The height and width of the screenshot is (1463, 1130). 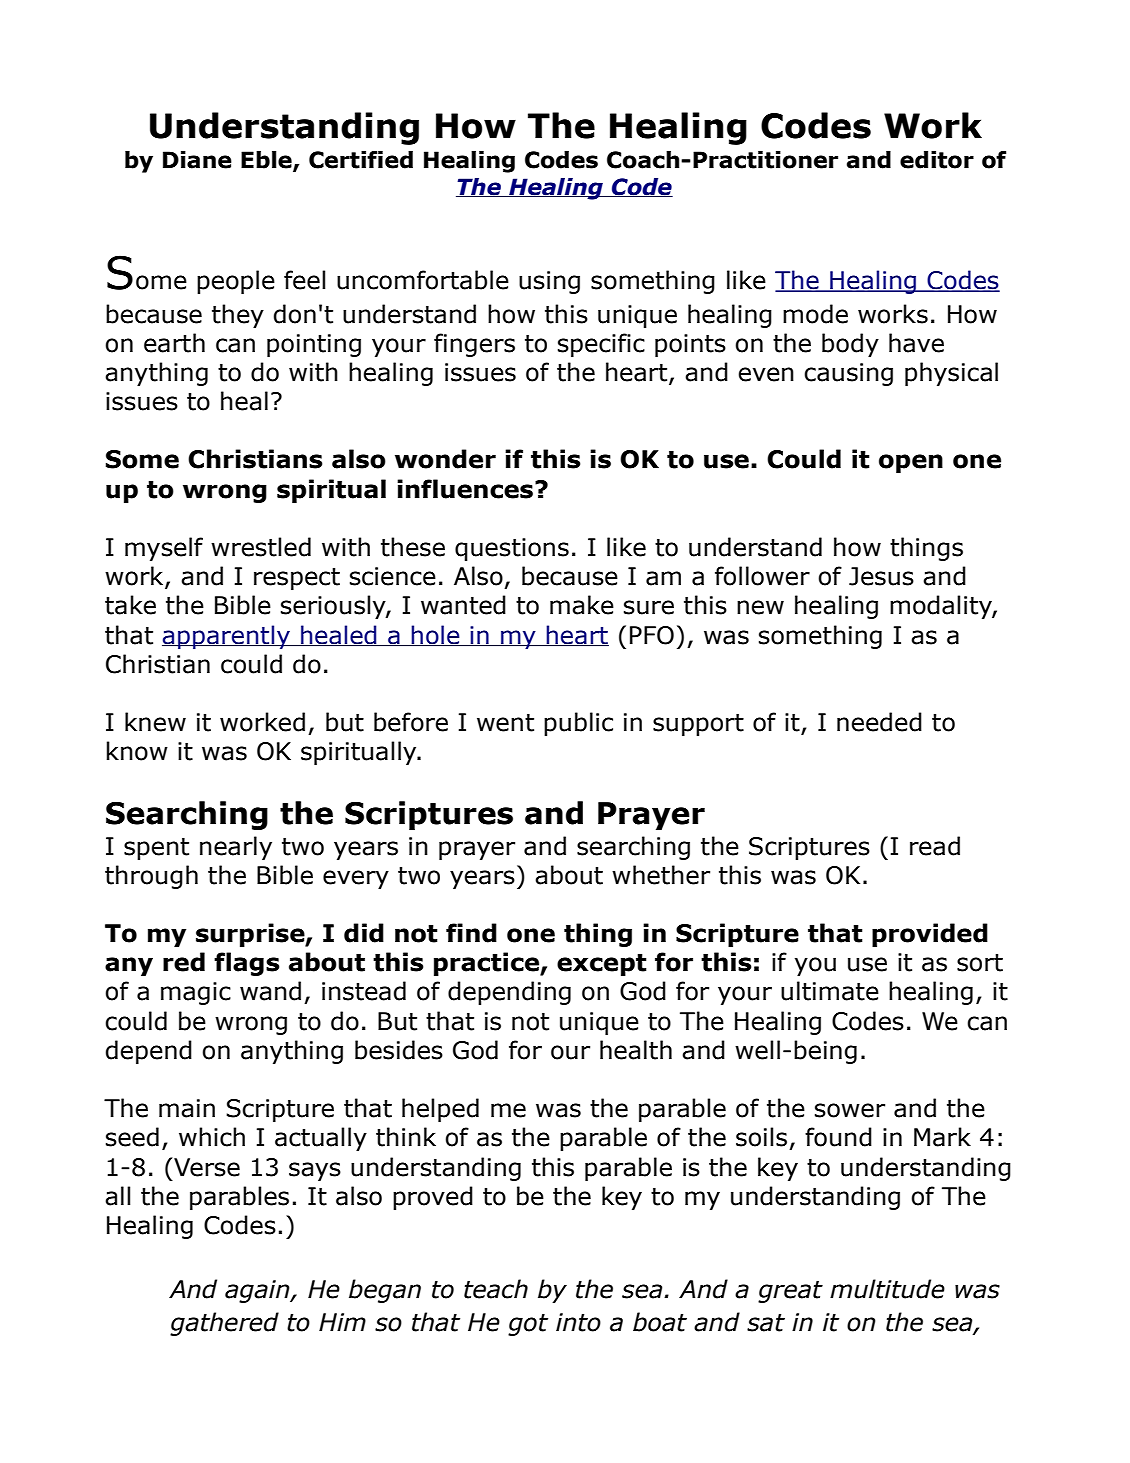 I want to click on Diane, so click(x=197, y=160).
